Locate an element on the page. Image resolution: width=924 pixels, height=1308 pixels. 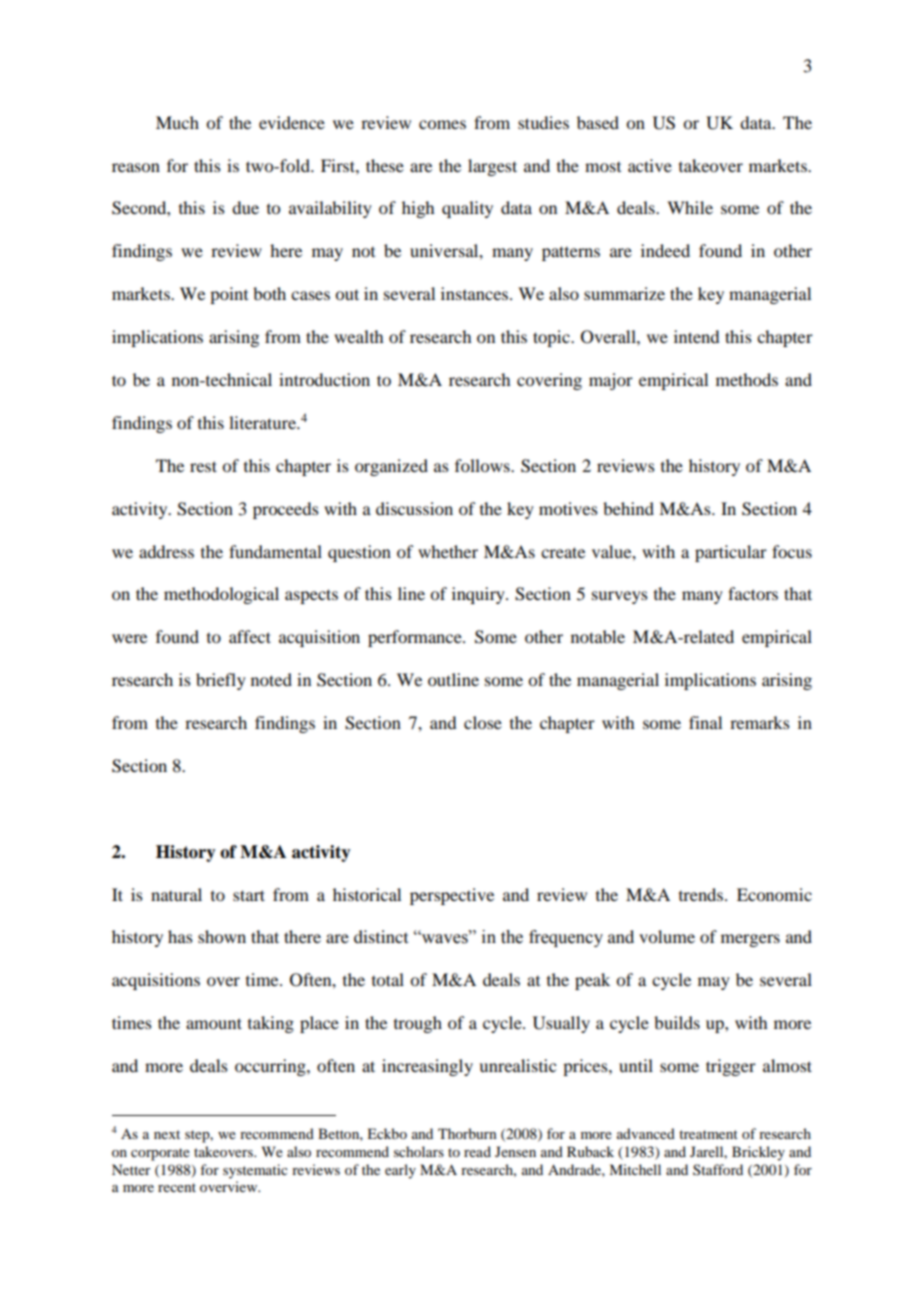
Stafford is located at coordinates (718, 1169).
